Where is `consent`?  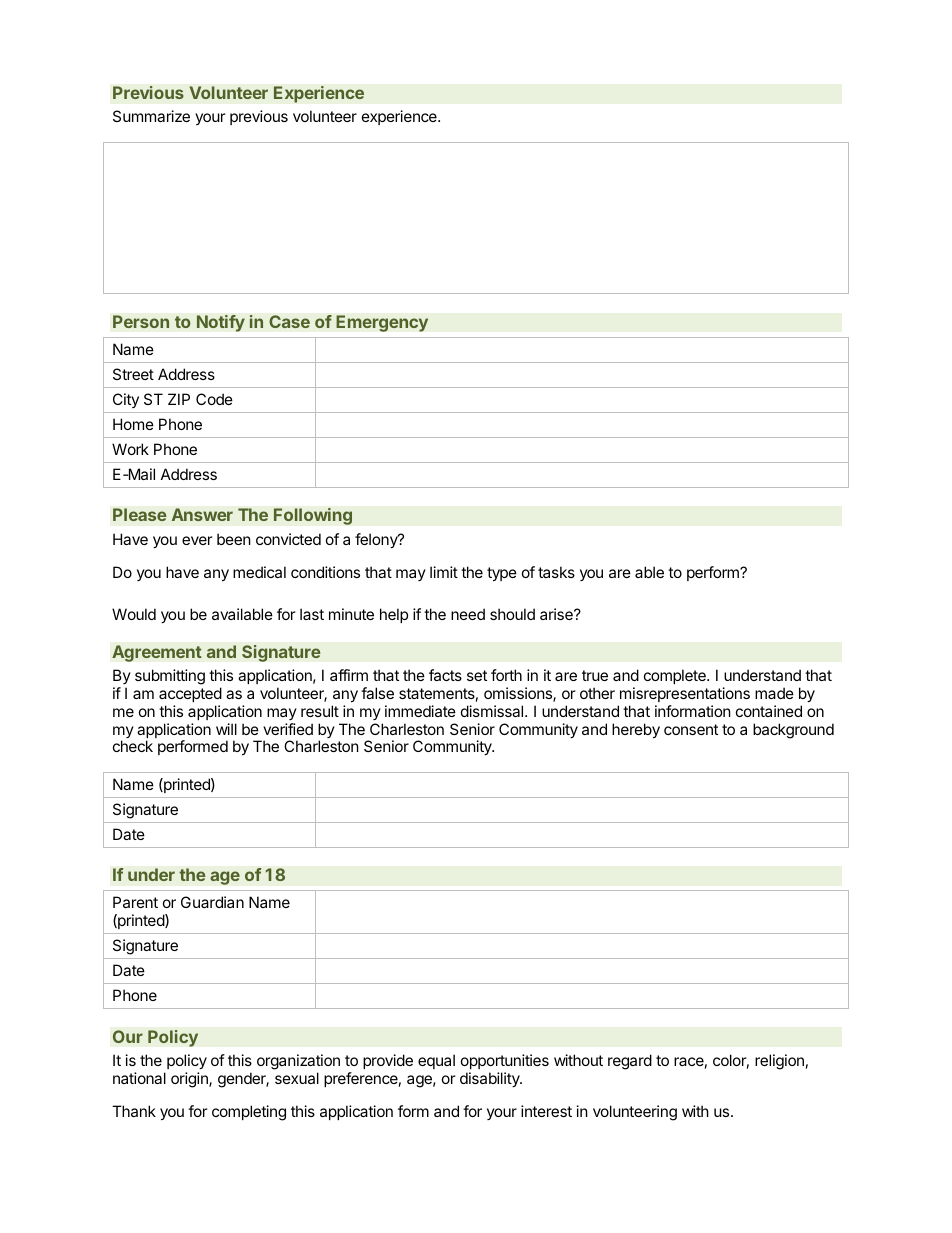 consent is located at coordinates (691, 729).
